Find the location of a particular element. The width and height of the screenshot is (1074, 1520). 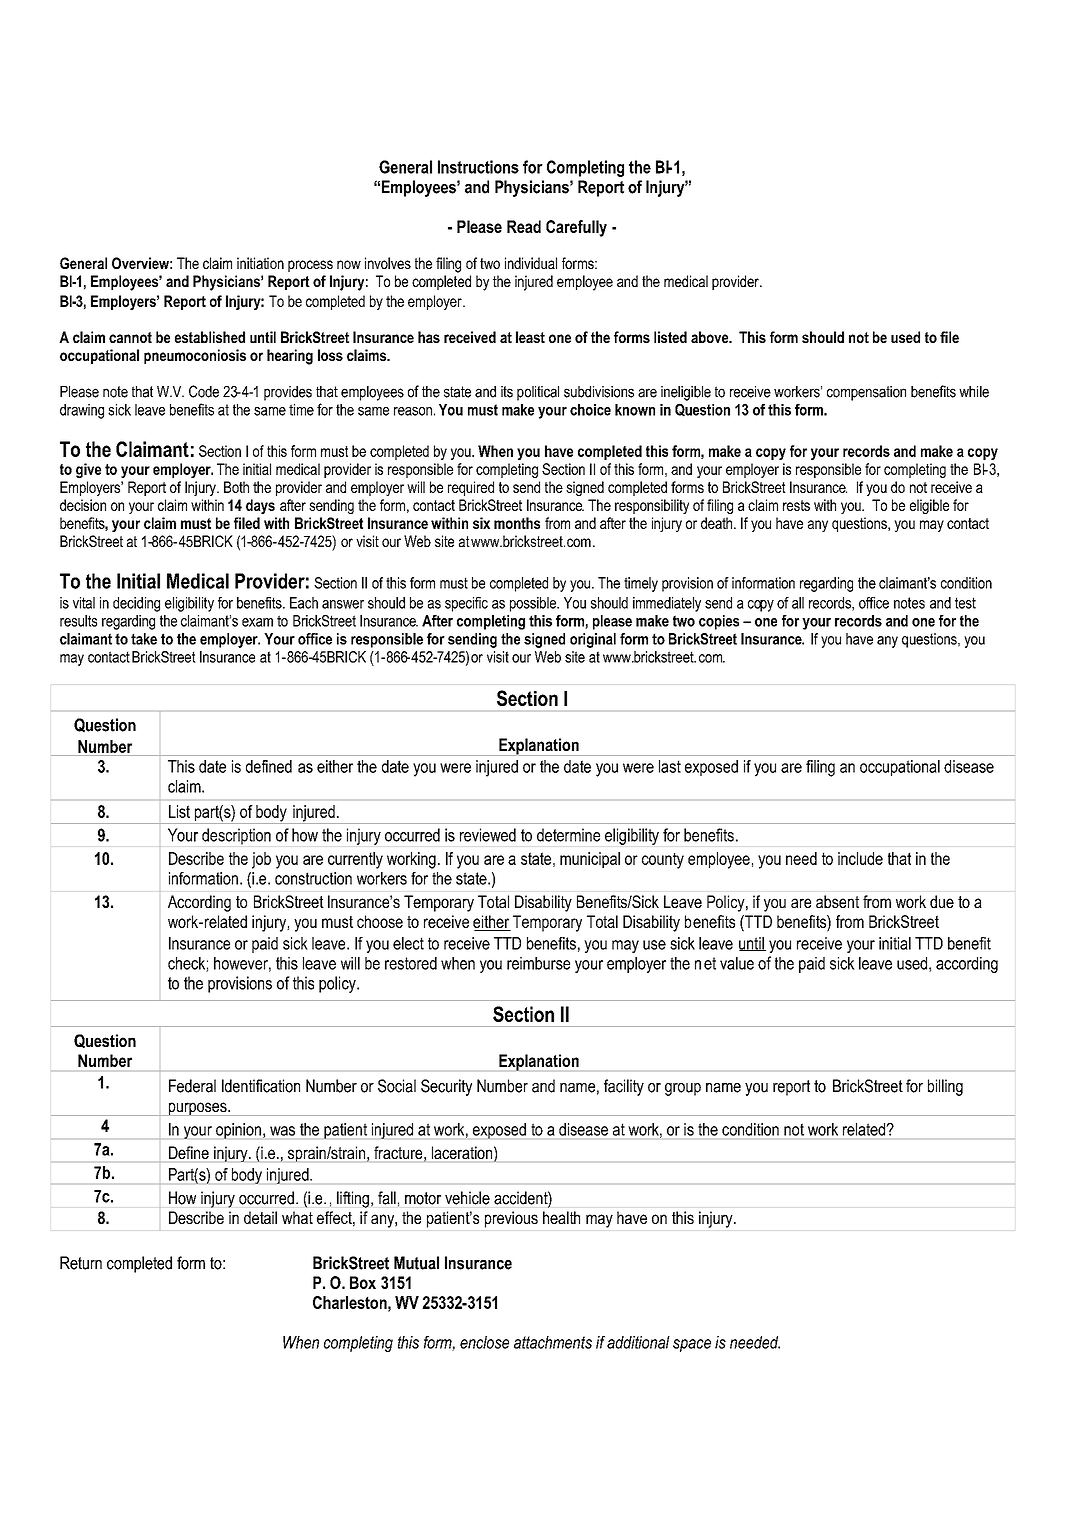

description is located at coordinates (236, 836).
